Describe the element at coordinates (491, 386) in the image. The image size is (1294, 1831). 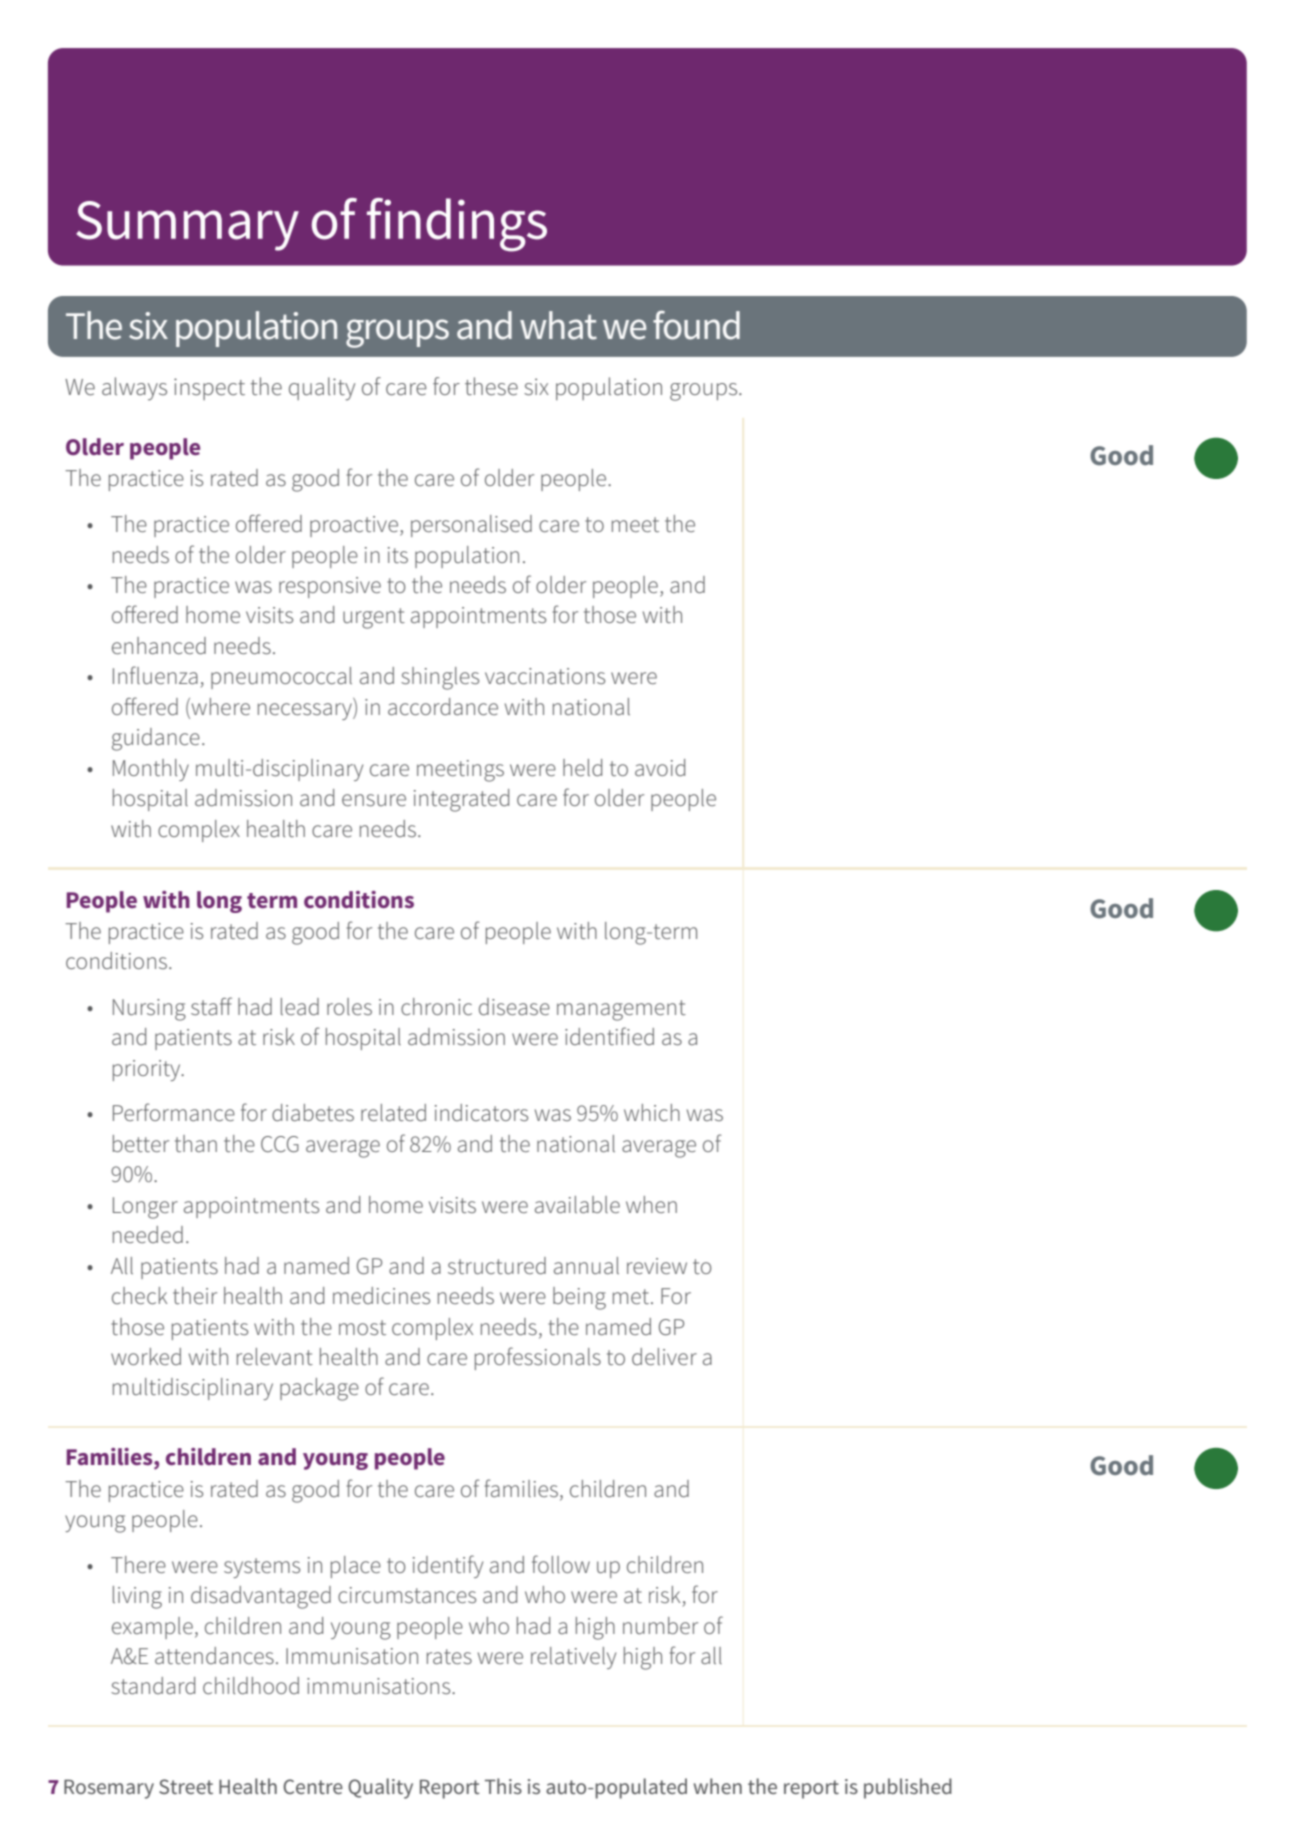
I see `these` at that location.
